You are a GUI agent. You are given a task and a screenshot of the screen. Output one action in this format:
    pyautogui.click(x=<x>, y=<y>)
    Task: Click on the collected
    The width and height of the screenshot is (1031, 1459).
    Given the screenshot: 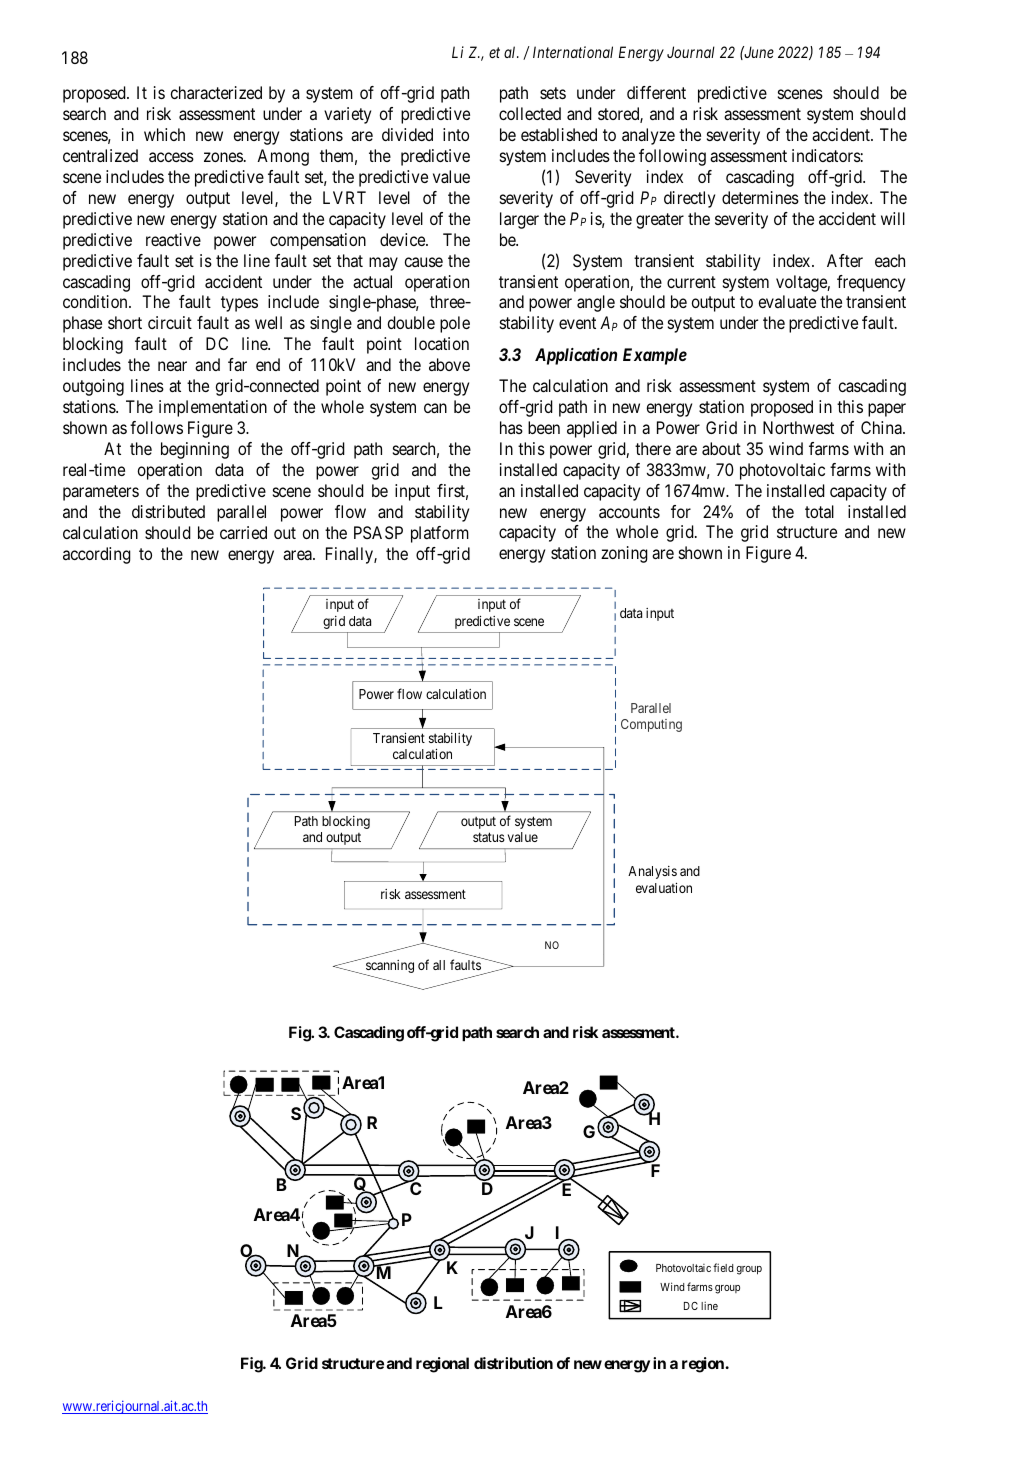 What is the action you would take?
    pyautogui.click(x=530, y=113)
